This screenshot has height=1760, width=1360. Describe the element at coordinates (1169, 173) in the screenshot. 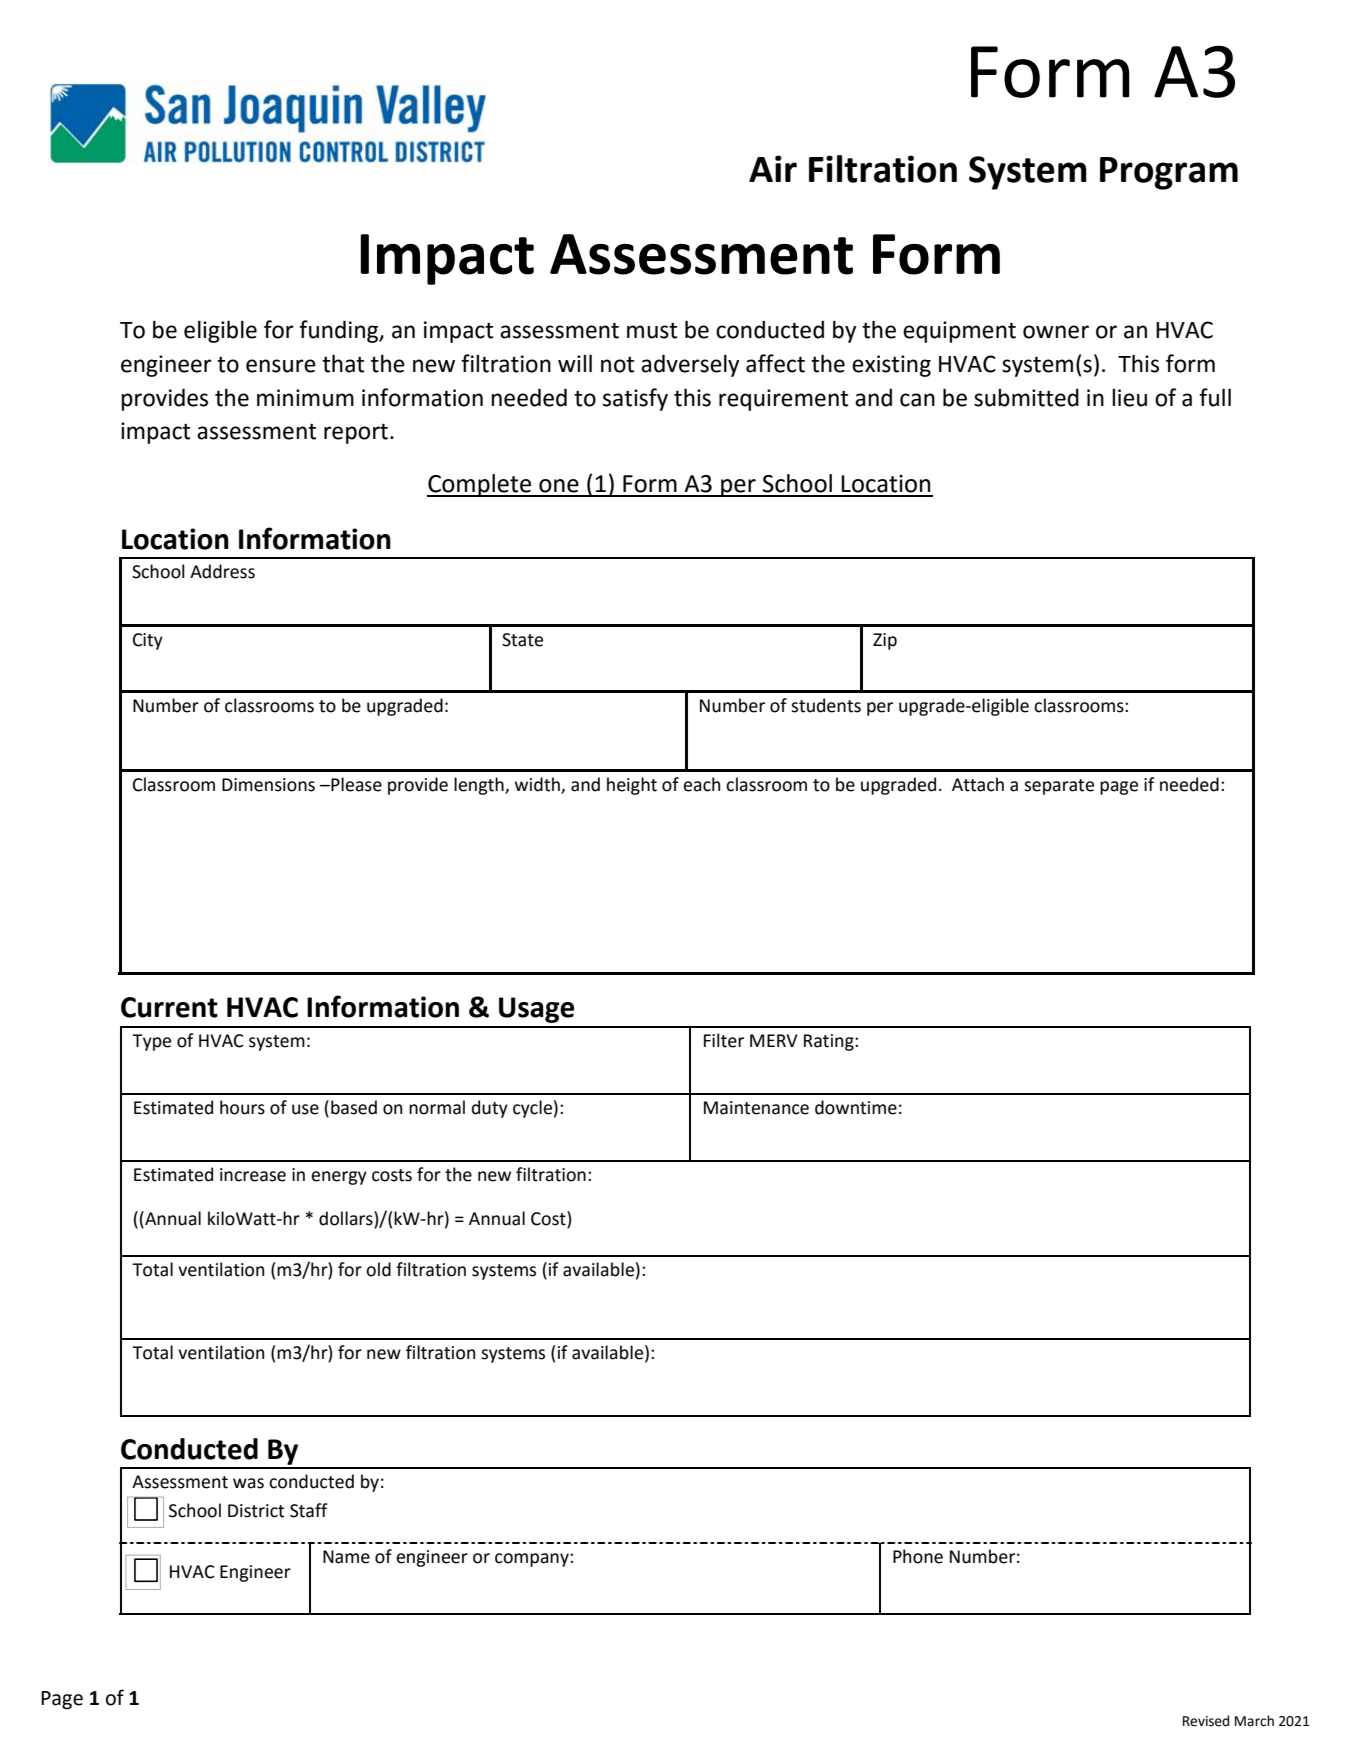

I see `Program` at that location.
